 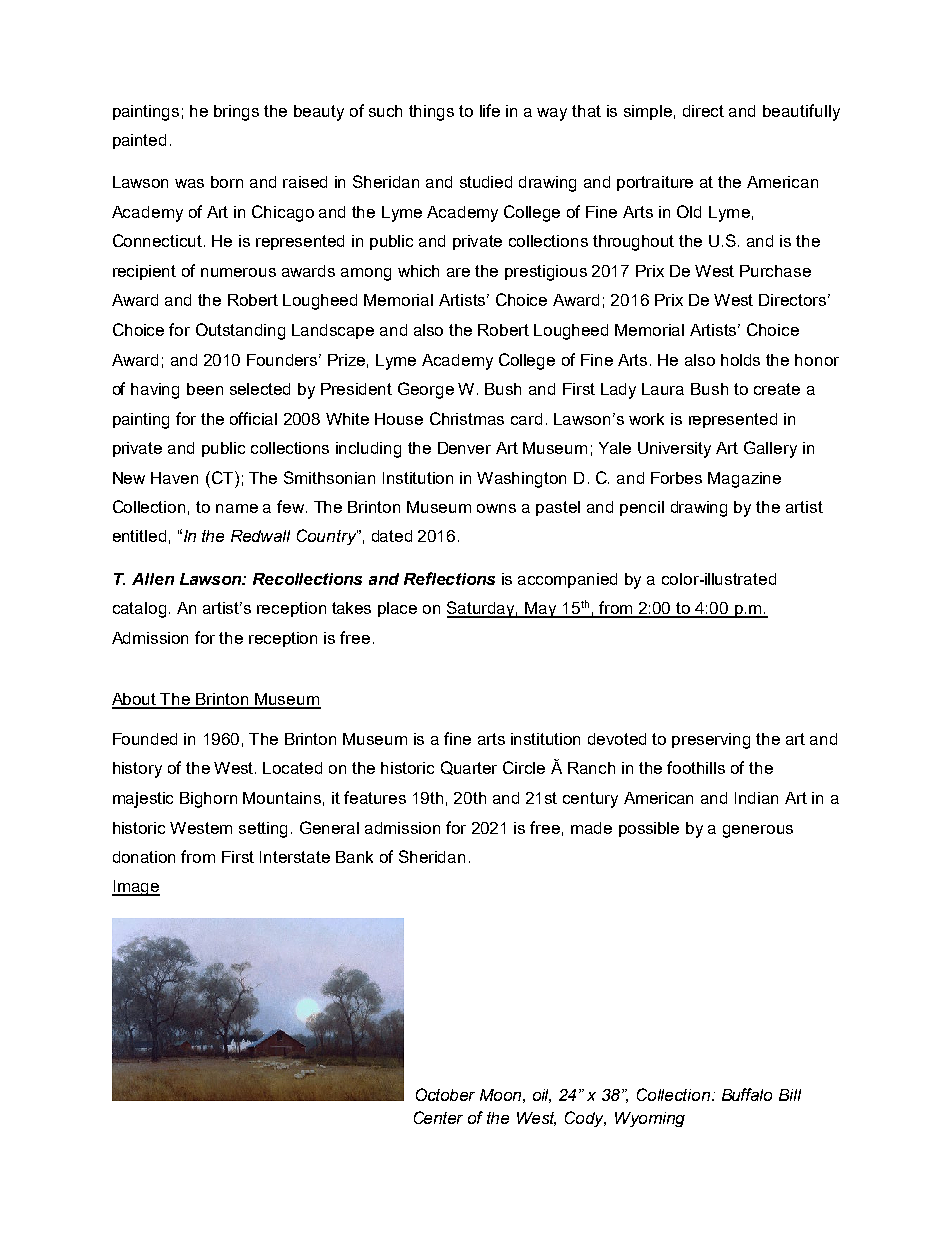 What do you see at coordinates (208, 800) in the screenshot?
I see `Bighorn` at bounding box center [208, 800].
